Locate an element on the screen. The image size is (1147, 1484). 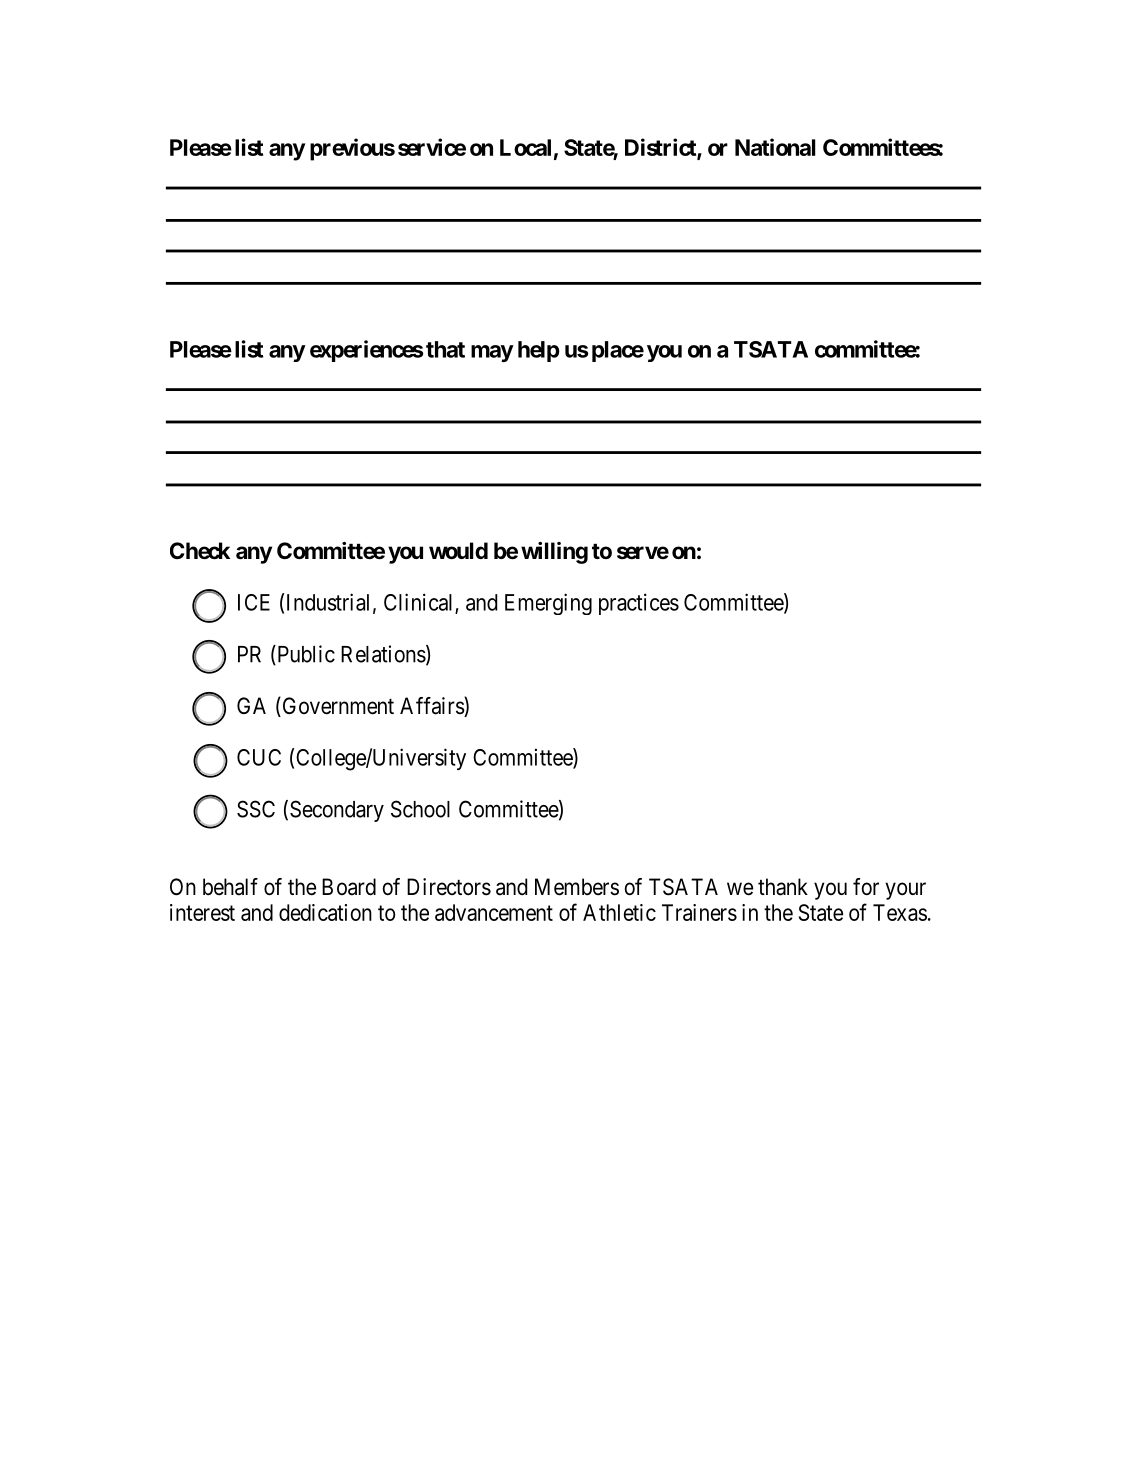
thank is located at coordinates (783, 887).
